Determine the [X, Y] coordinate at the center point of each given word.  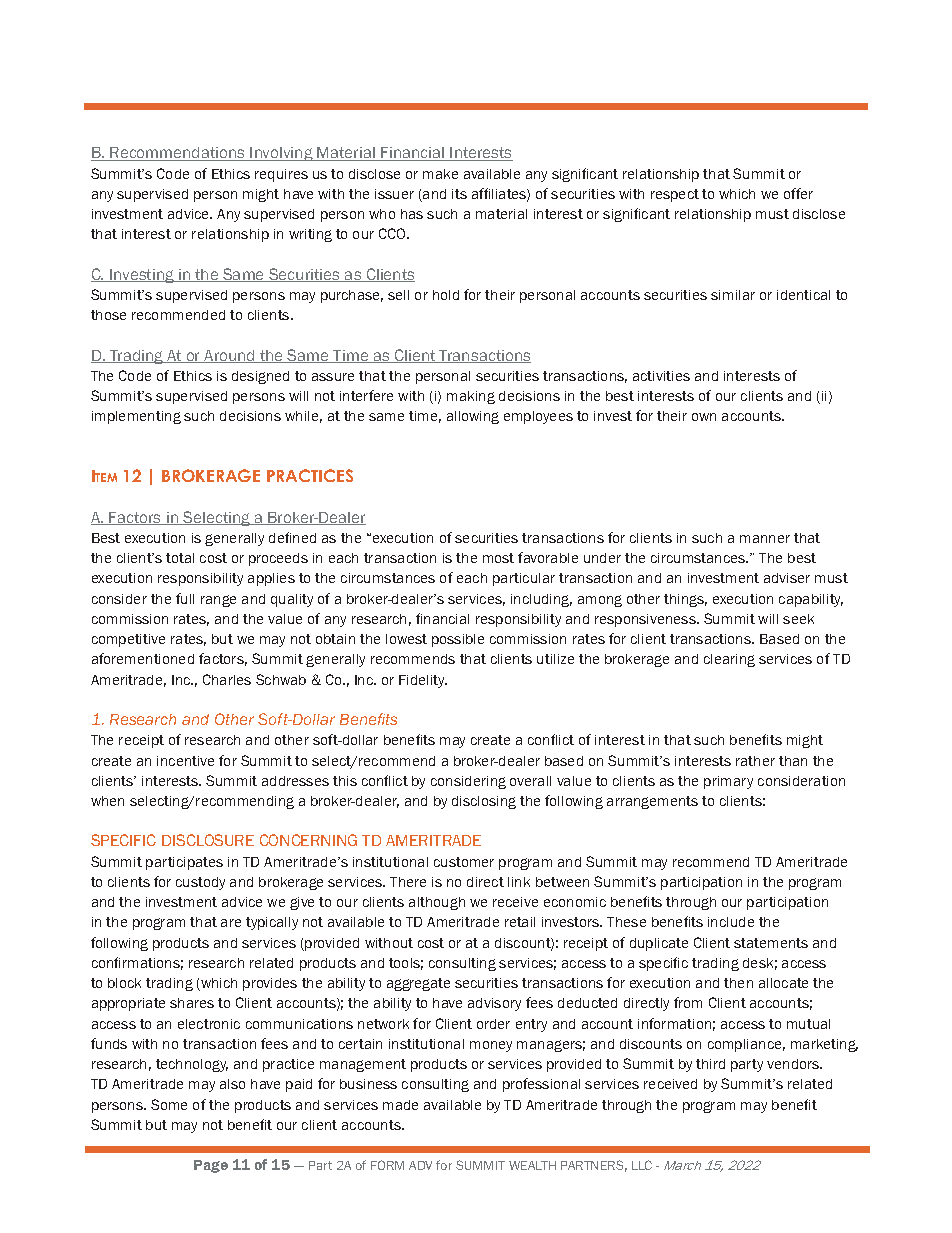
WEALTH [532, 1165]
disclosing [484, 802]
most [498, 558]
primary [728, 782]
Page [211, 1166]
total [180, 558]
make [440, 174]
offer [798, 193]
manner [765, 539]
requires [281, 175]
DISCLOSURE [208, 840]
